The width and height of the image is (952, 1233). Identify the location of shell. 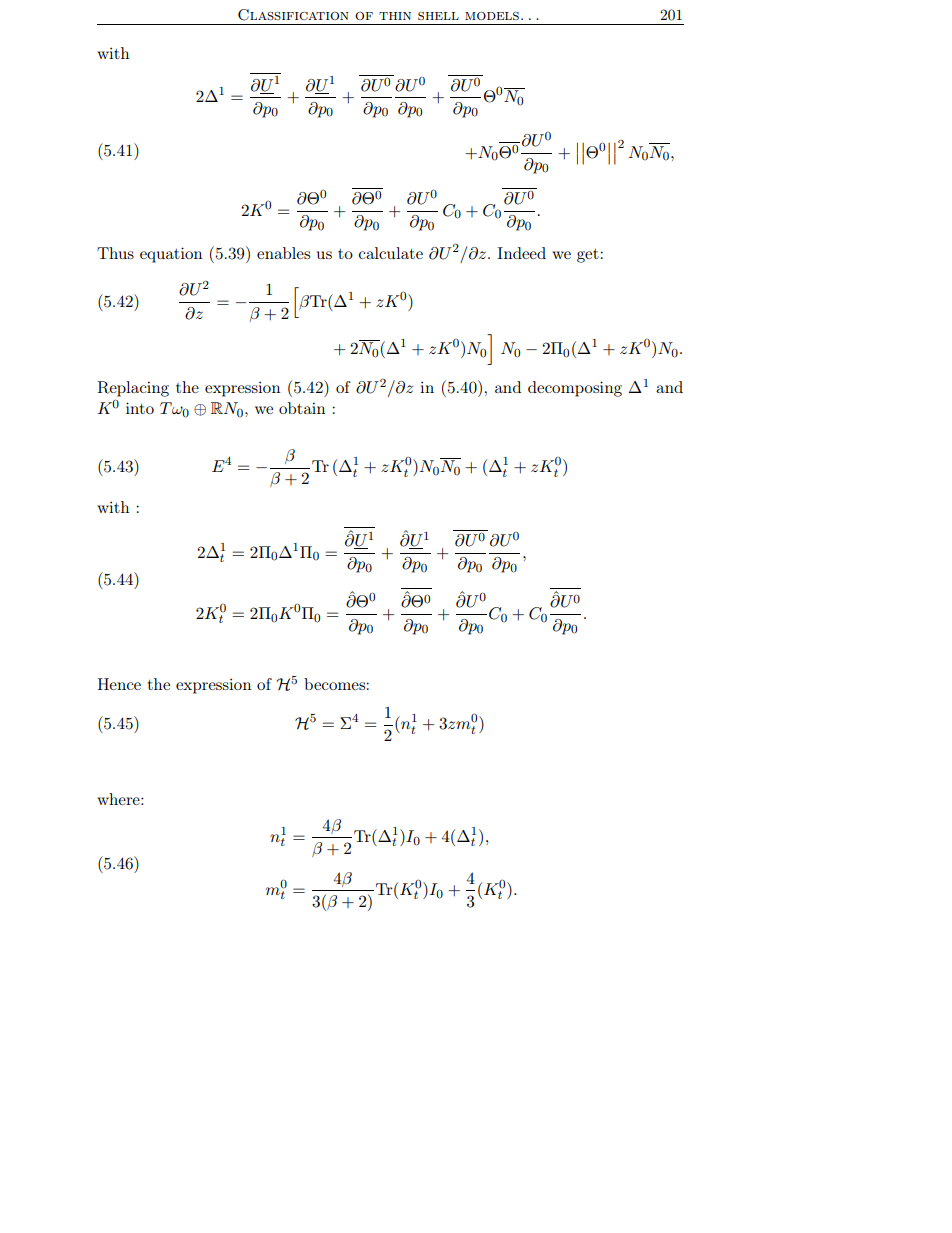
(438, 16).
